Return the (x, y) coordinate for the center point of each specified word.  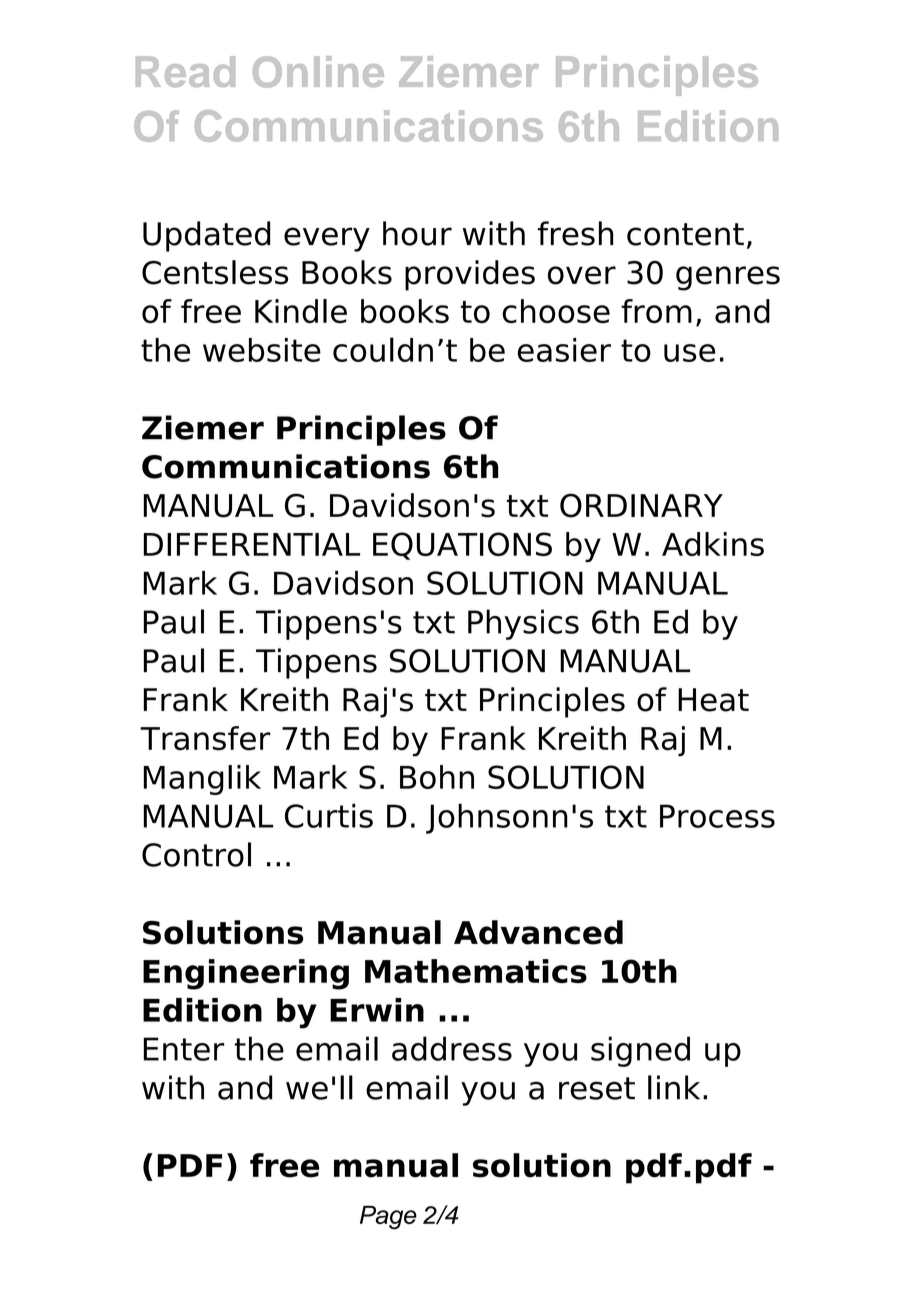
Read (185, 71)
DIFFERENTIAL (251, 544)
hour (417, 233)
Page (388, 1218)
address (452, 1048)
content (685, 234)
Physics (523, 624)
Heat (713, 700)
